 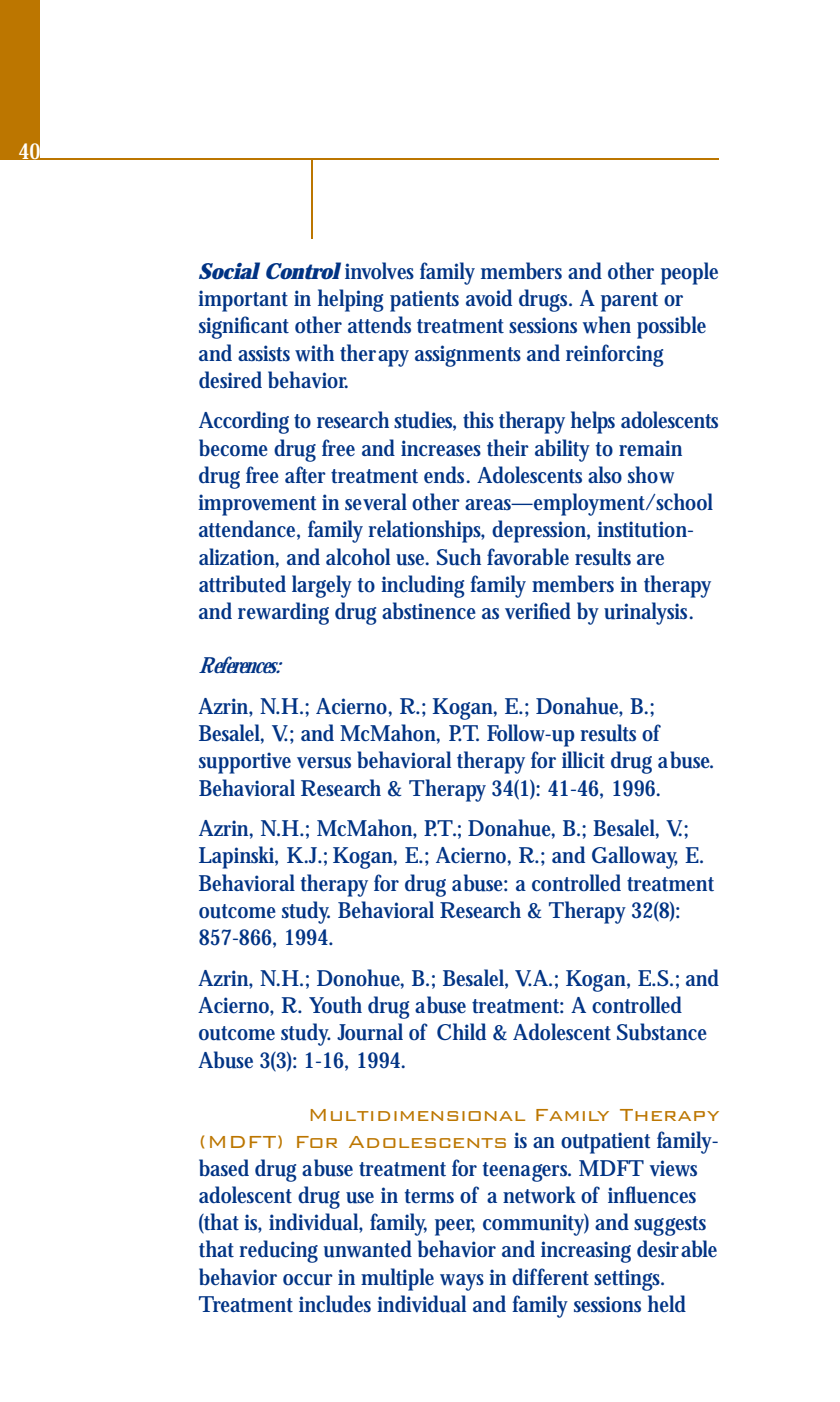 What do you see at coordinates (635, 857) in the screenshot?
I see `Galloway` at bounding box center [635, 857].
